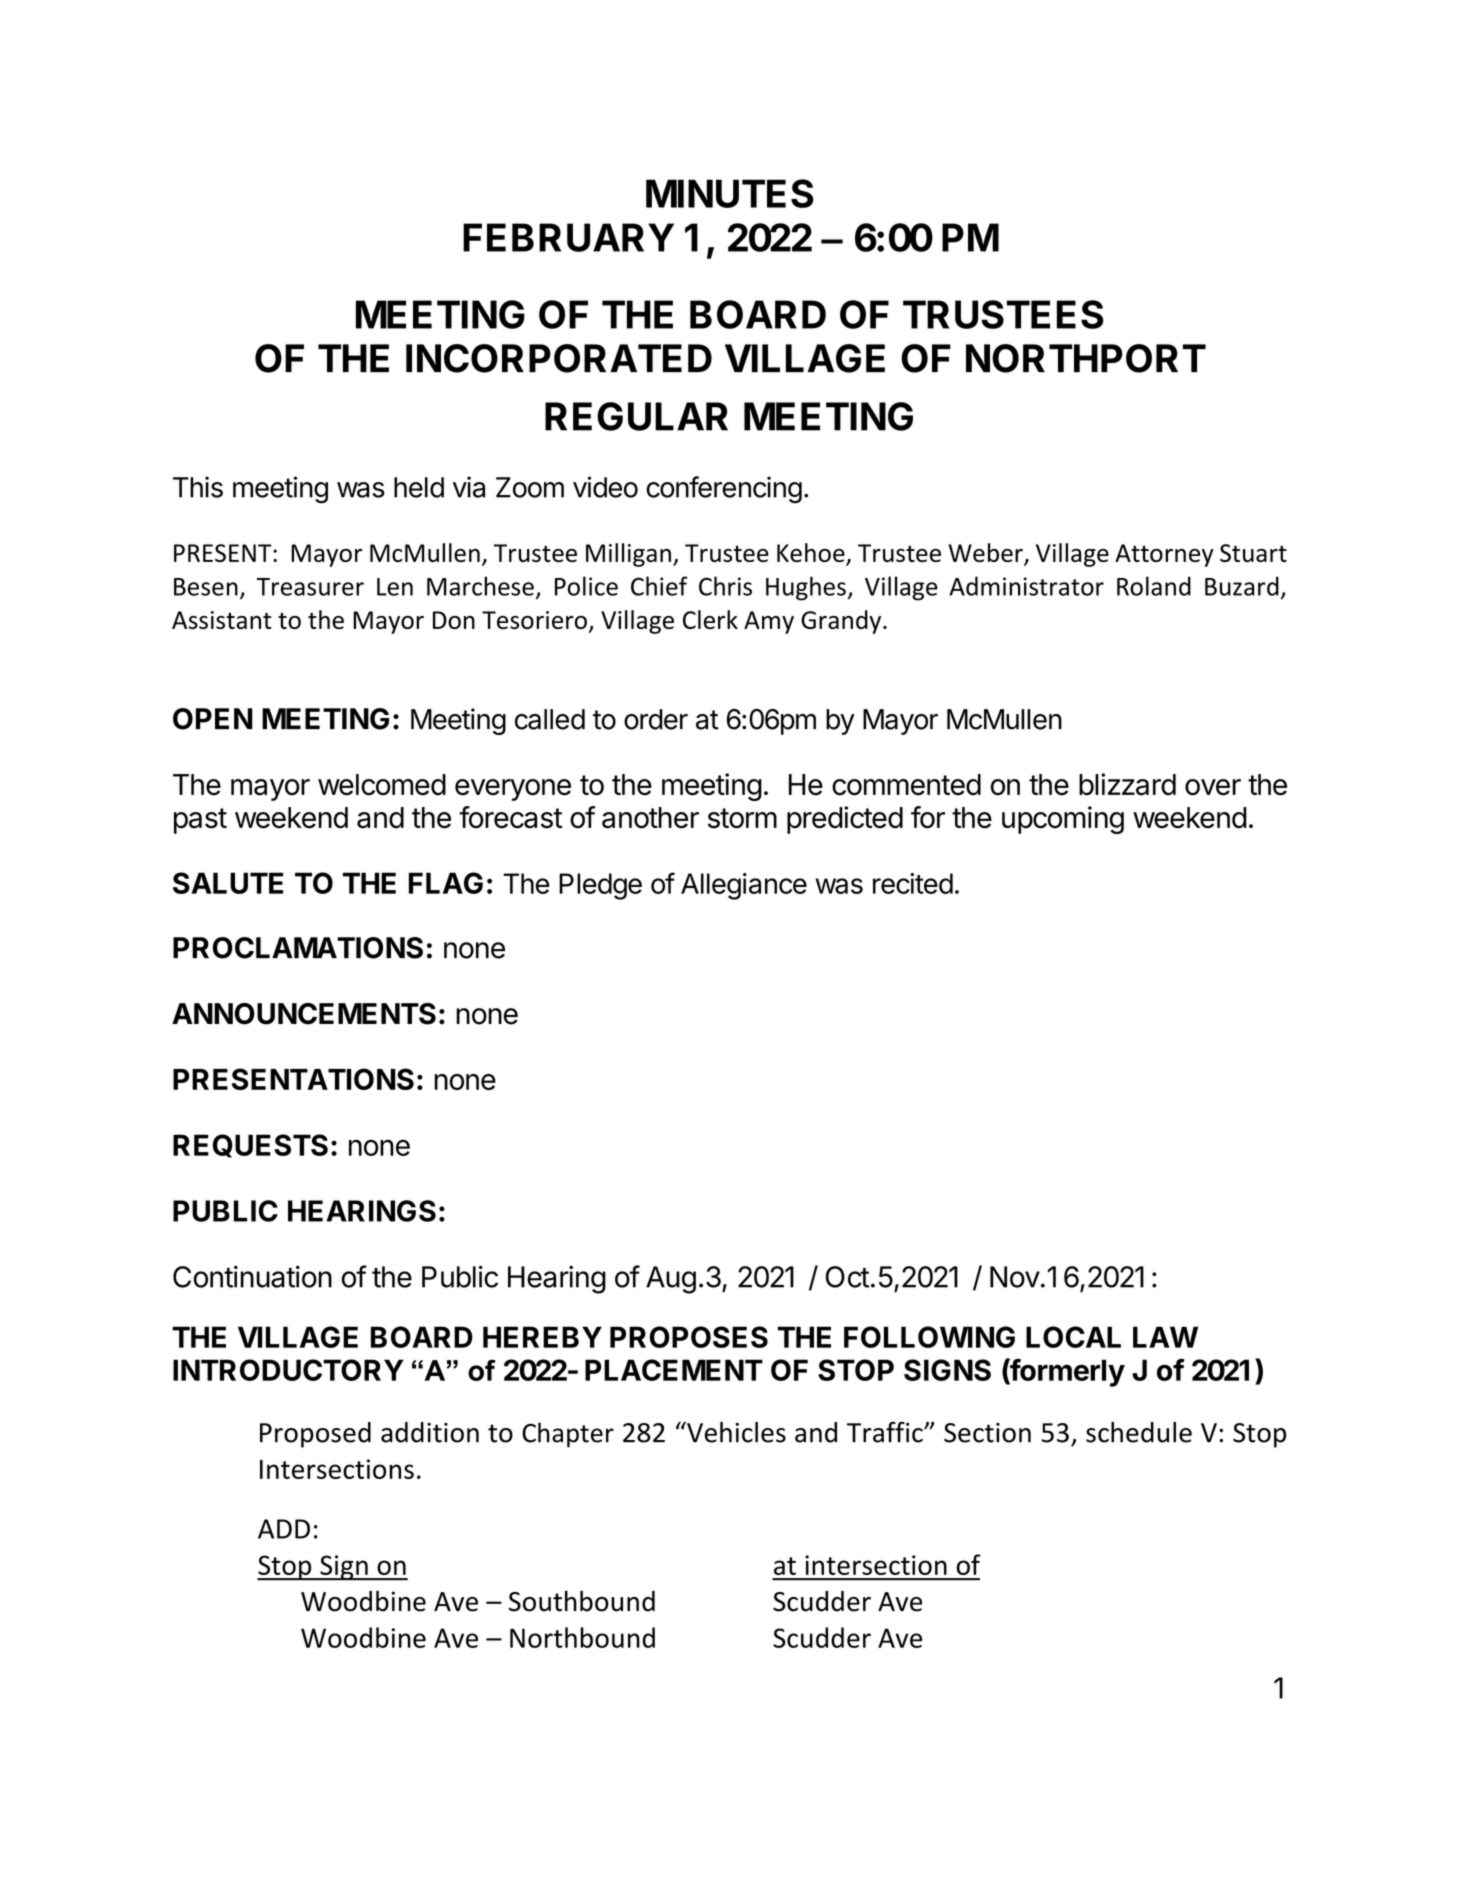  Describe the element at coordinates (710, 619) in the image. I see `Clerk` at that location.
